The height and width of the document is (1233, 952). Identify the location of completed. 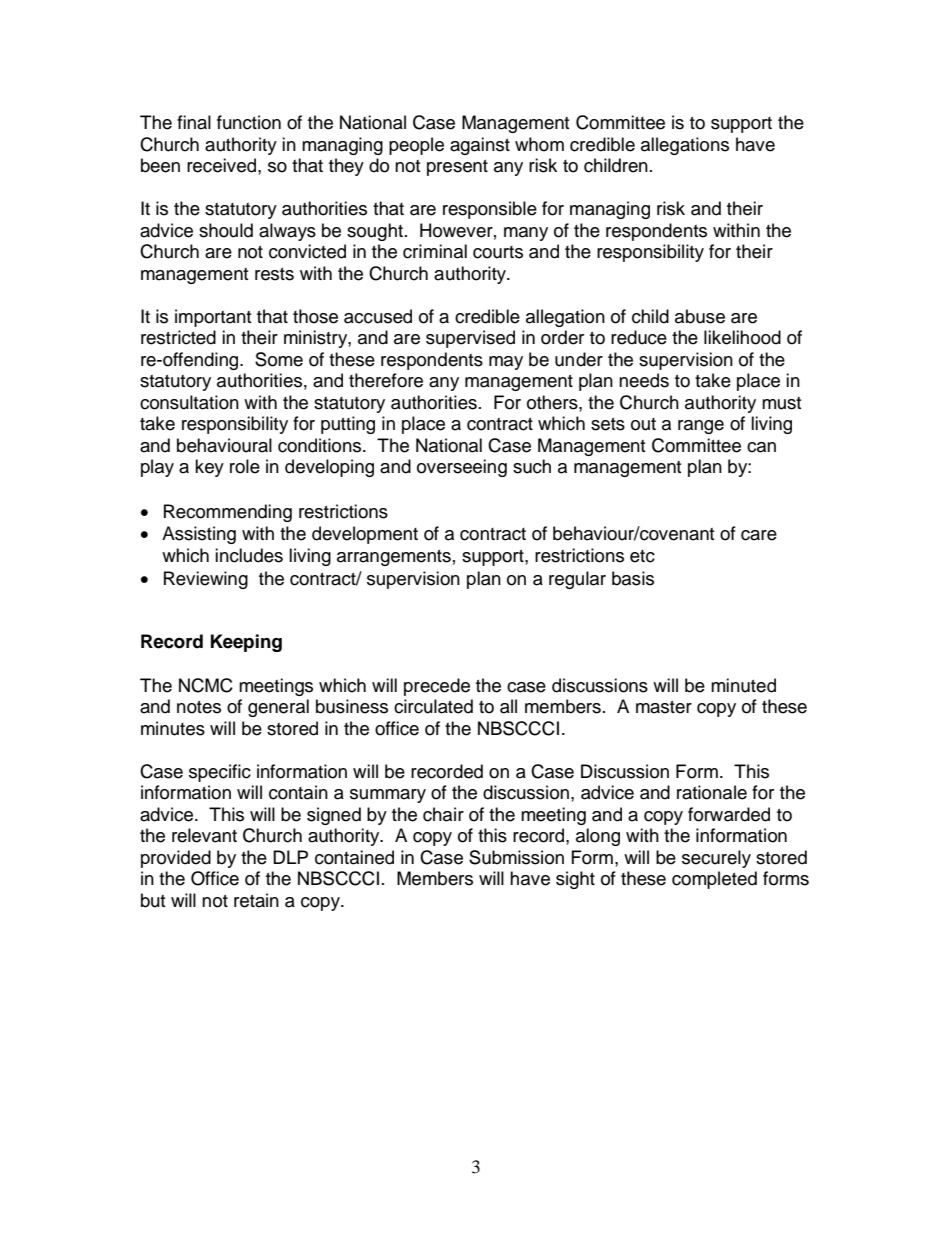
(714, 880).
